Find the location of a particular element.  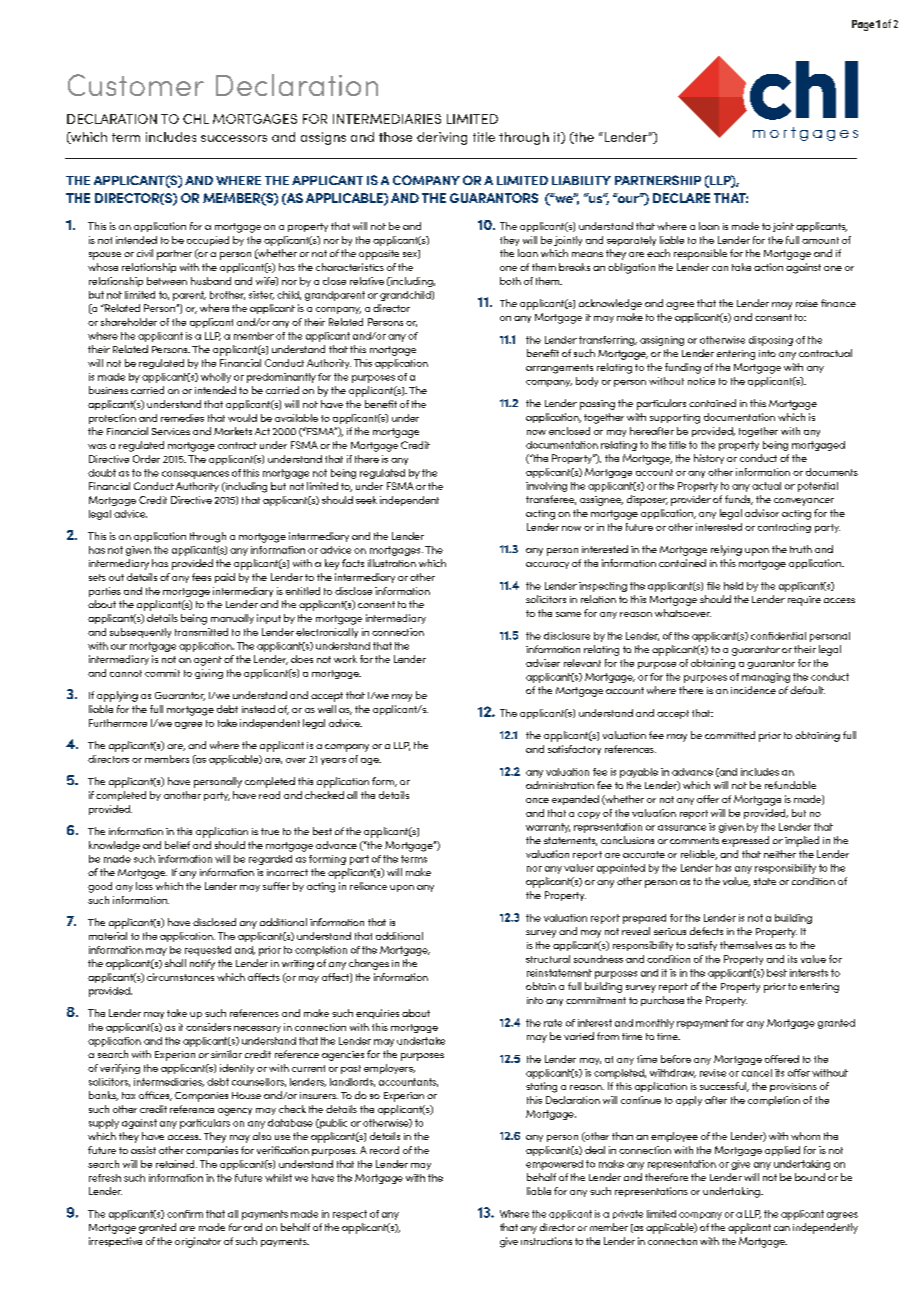

once is located at coordinates (537, 800).
